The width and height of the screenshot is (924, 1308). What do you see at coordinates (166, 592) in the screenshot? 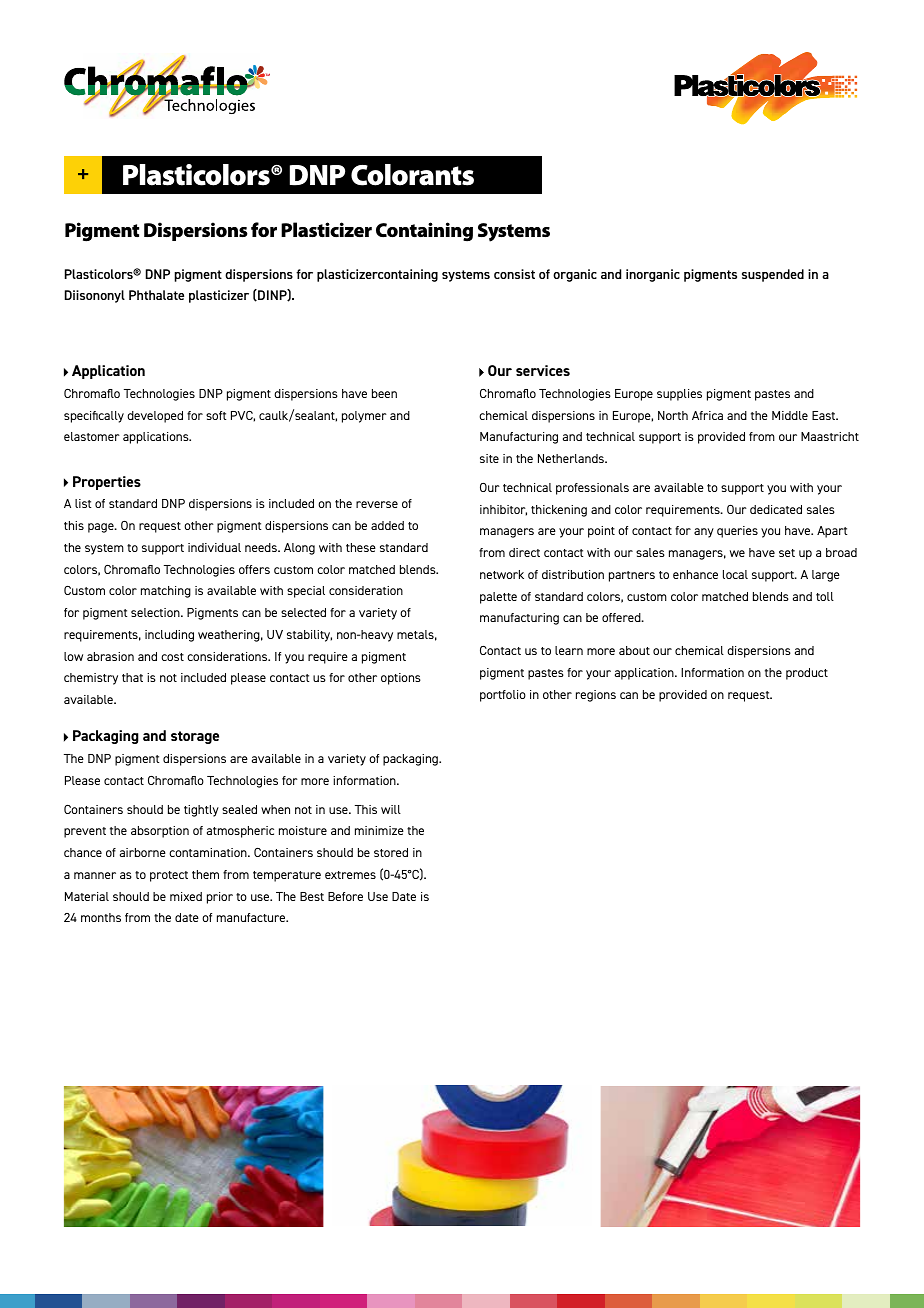
I see `matching` at bounding box center [166, 592].
